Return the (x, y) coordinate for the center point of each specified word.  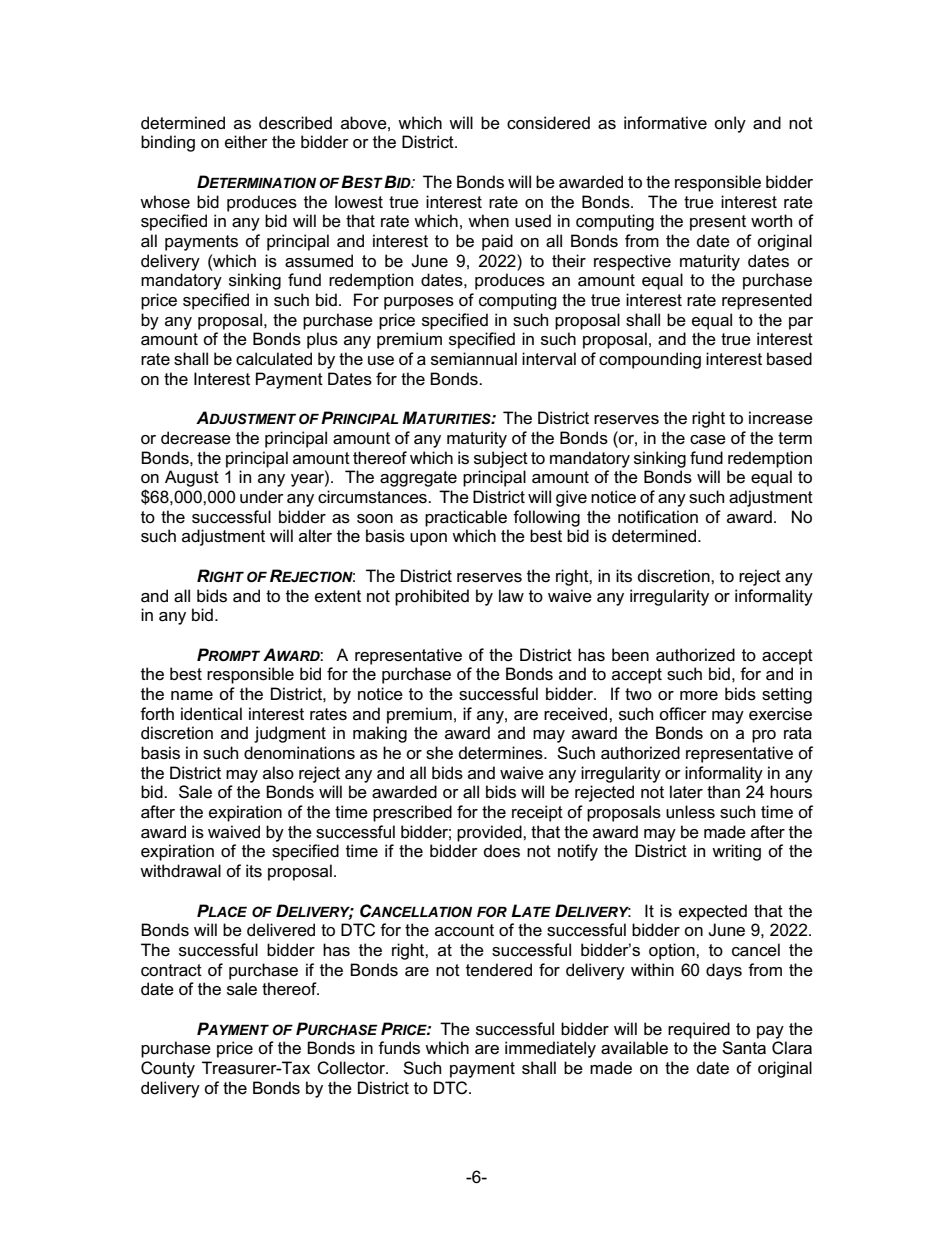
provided (490, 833)
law (511, 596)
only (730, 124)
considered (548, 123)
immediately (550, 1049)
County (168, 1069)
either (246, 142)
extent (338, 596)
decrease (196, 438)
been (630, 655)
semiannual (474, 359)
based (789, 359)
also (278, 773)
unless (690, 812)
